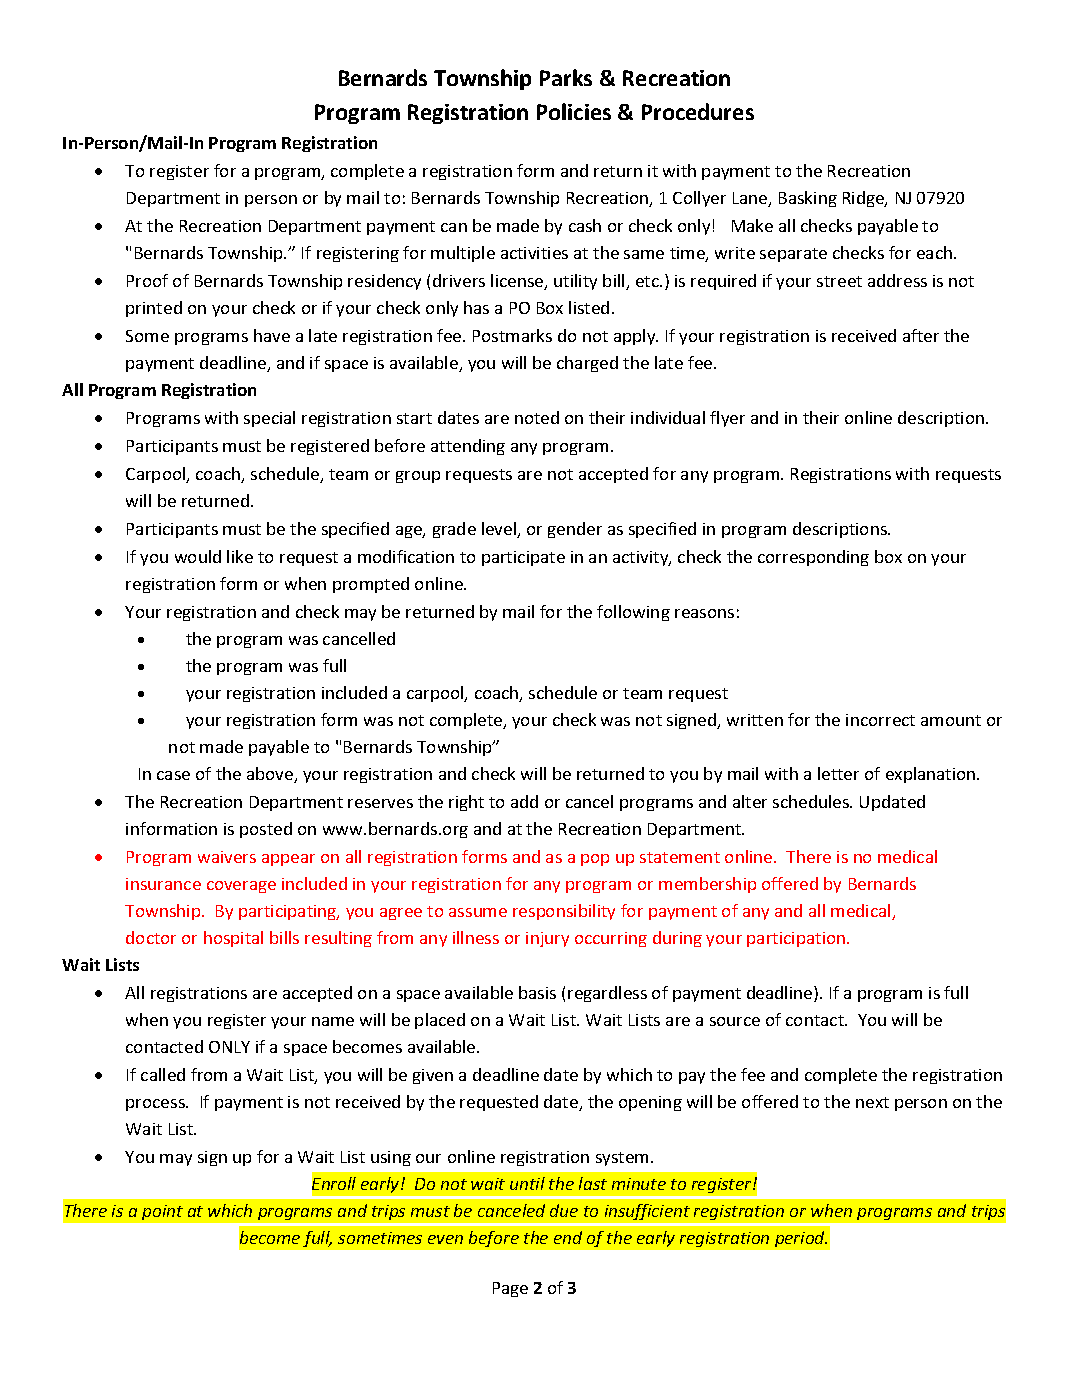 The image size is (1069, 1384). What do you see at coordinates (864, 199) in the image?
I see `Ridge` at bounding box center [864, 199].
